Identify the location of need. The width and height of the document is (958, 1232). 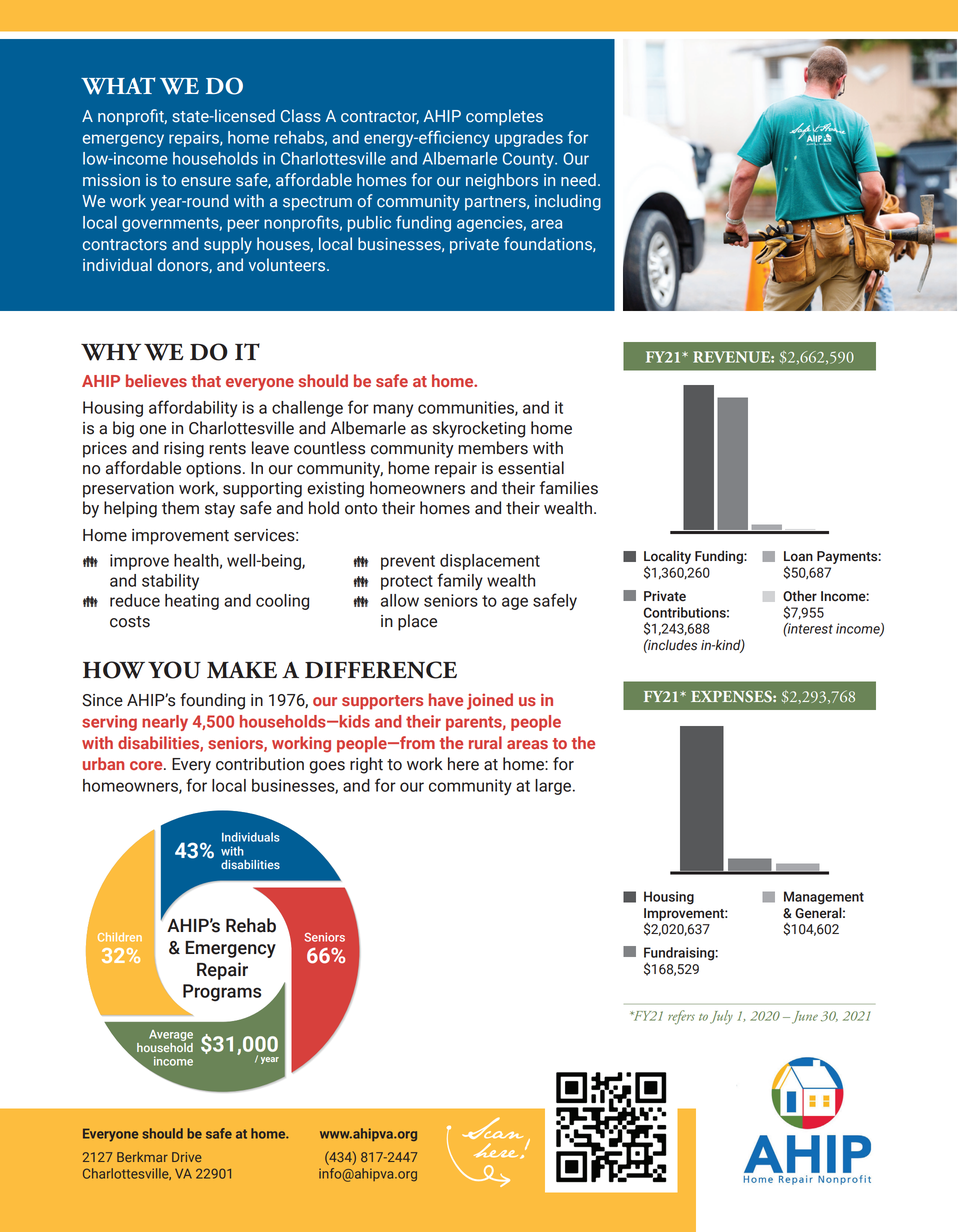
(578, 180).
